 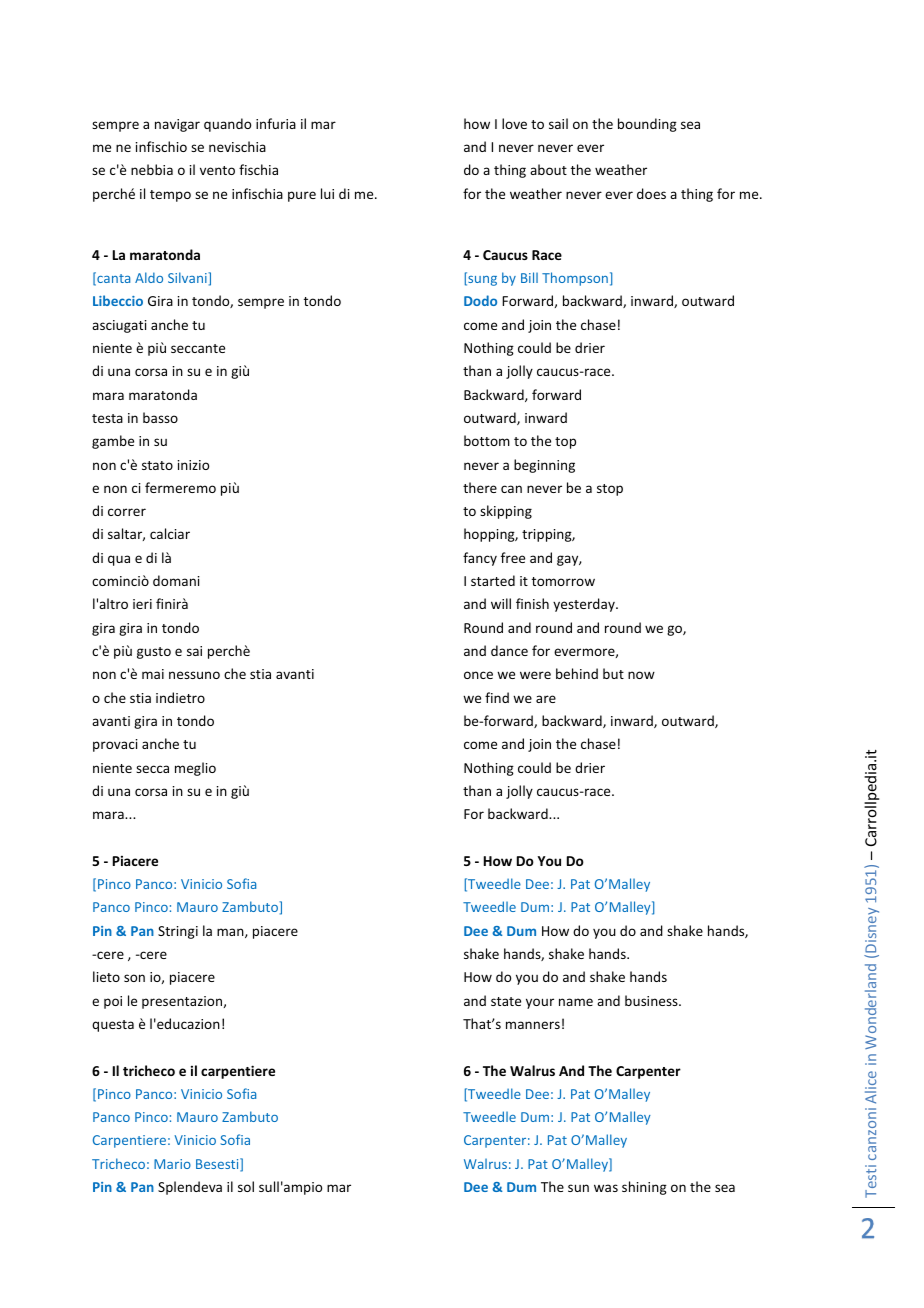 I want to click on name, so click(x=576, y=1002).
